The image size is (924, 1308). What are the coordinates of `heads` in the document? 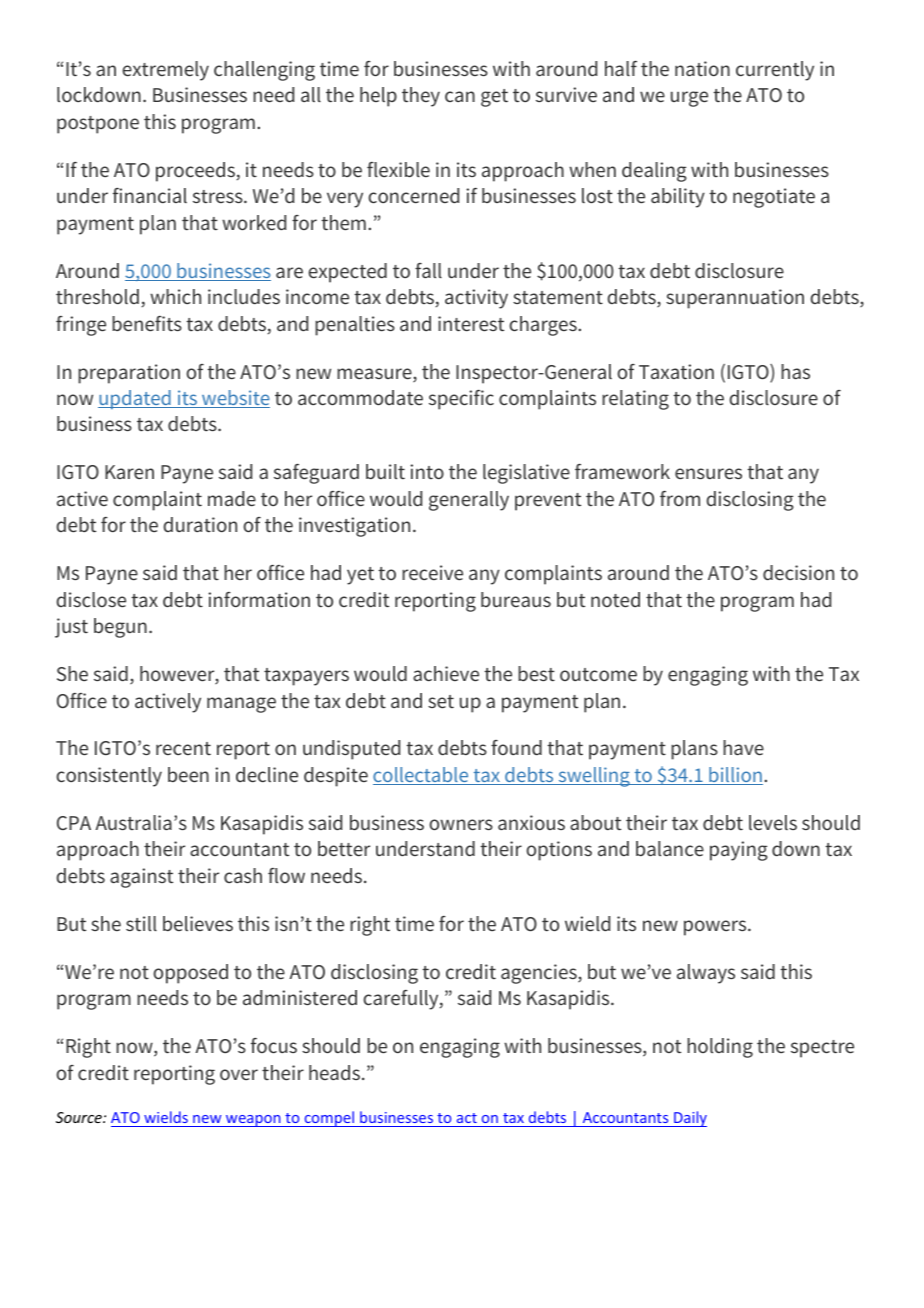 It's located at (334, 1072).
